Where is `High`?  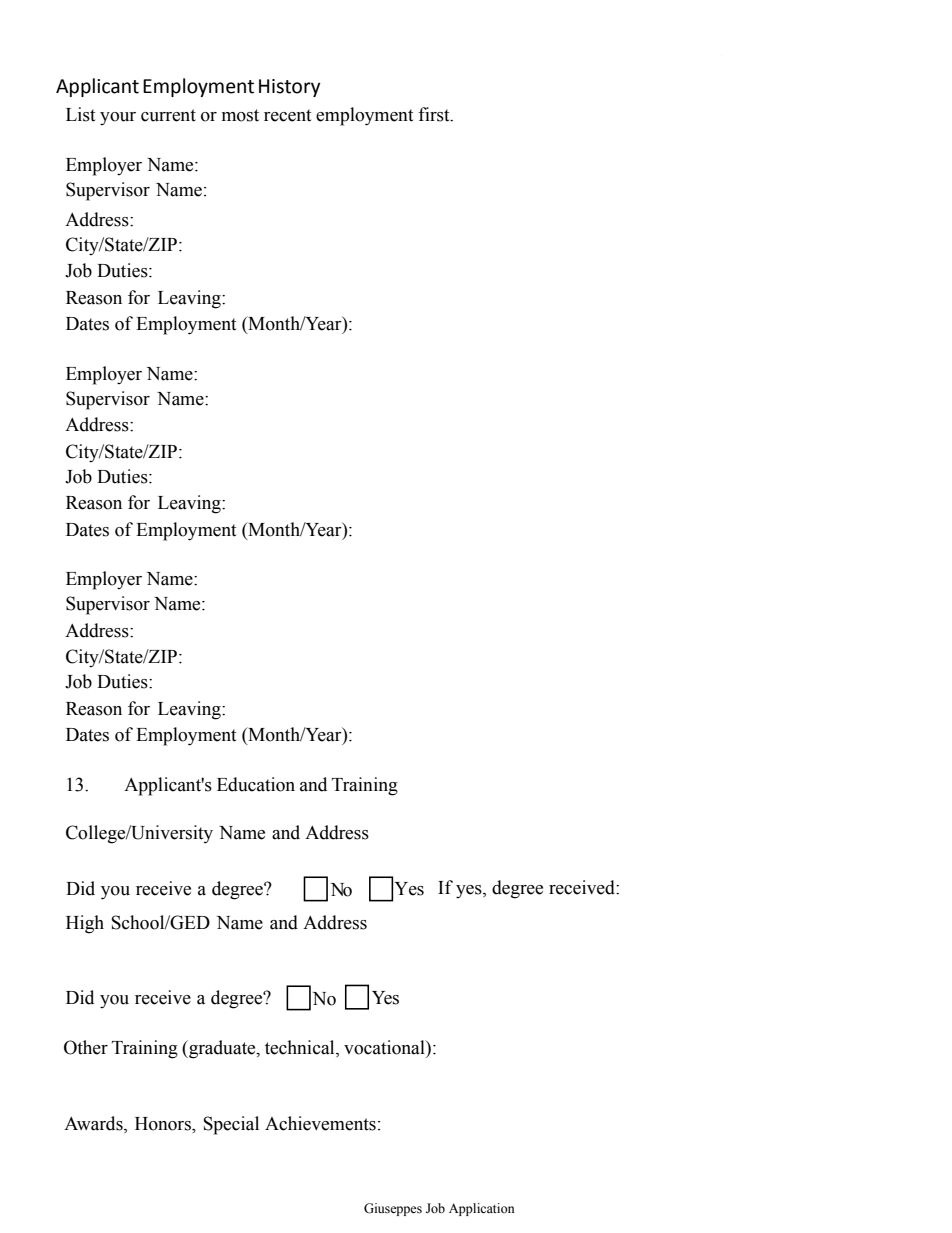
High is located at coordinates (85, 924).
